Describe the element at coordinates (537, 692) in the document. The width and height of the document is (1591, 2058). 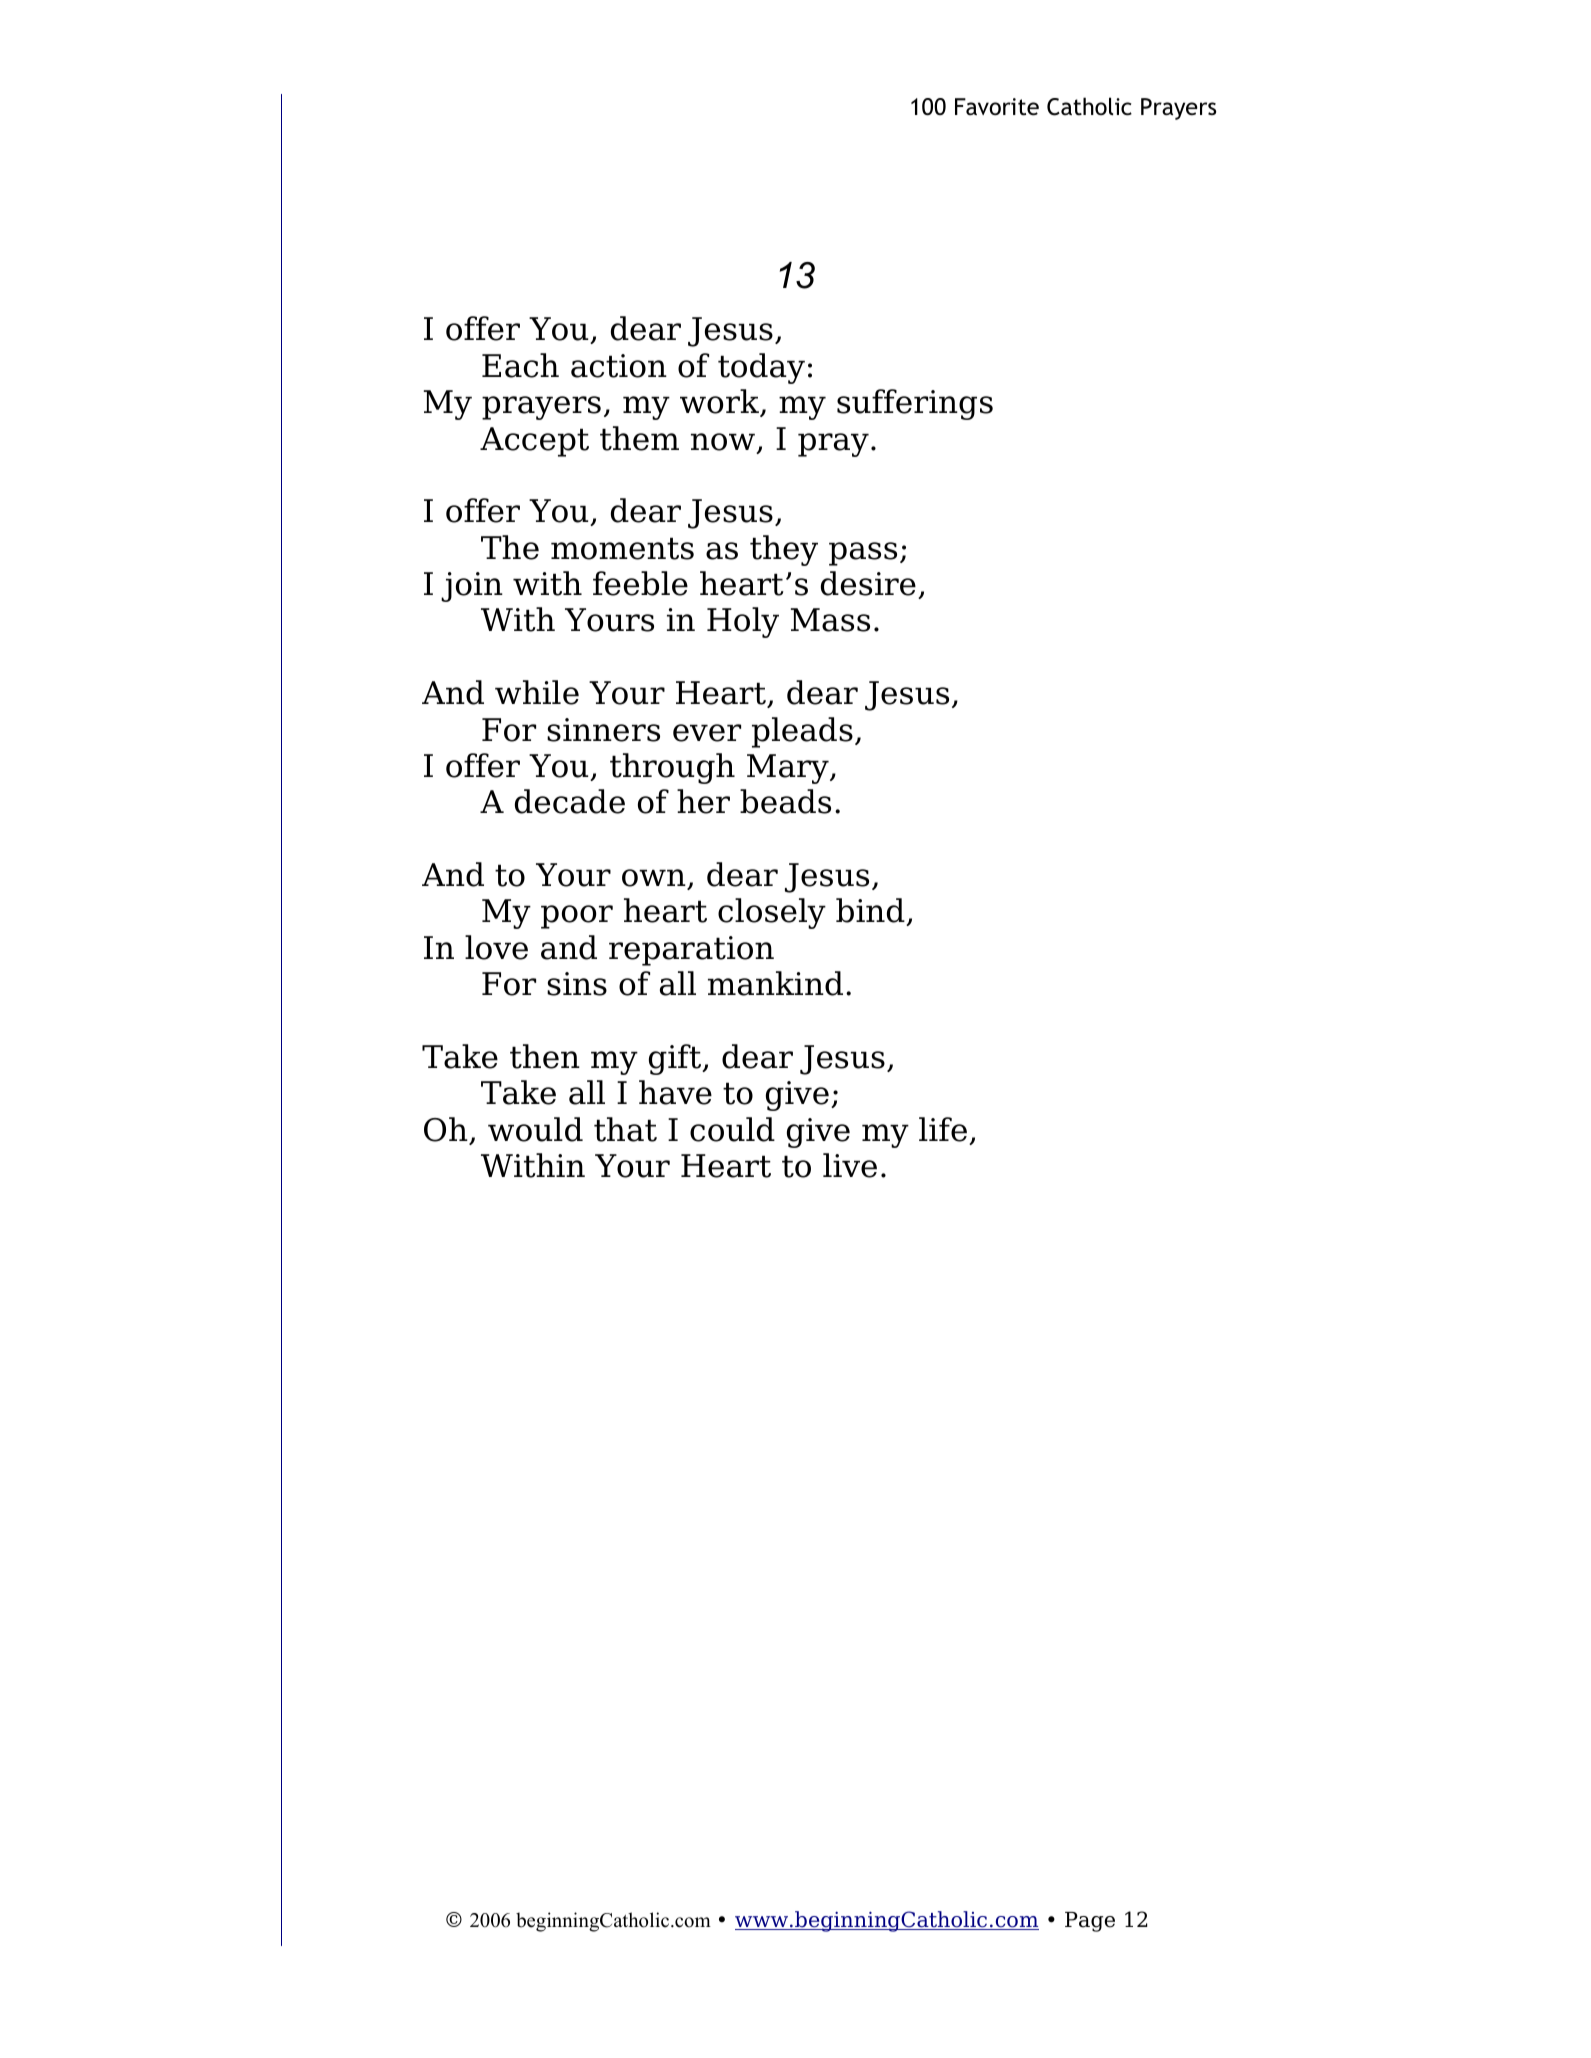
I see `while` at that location.
